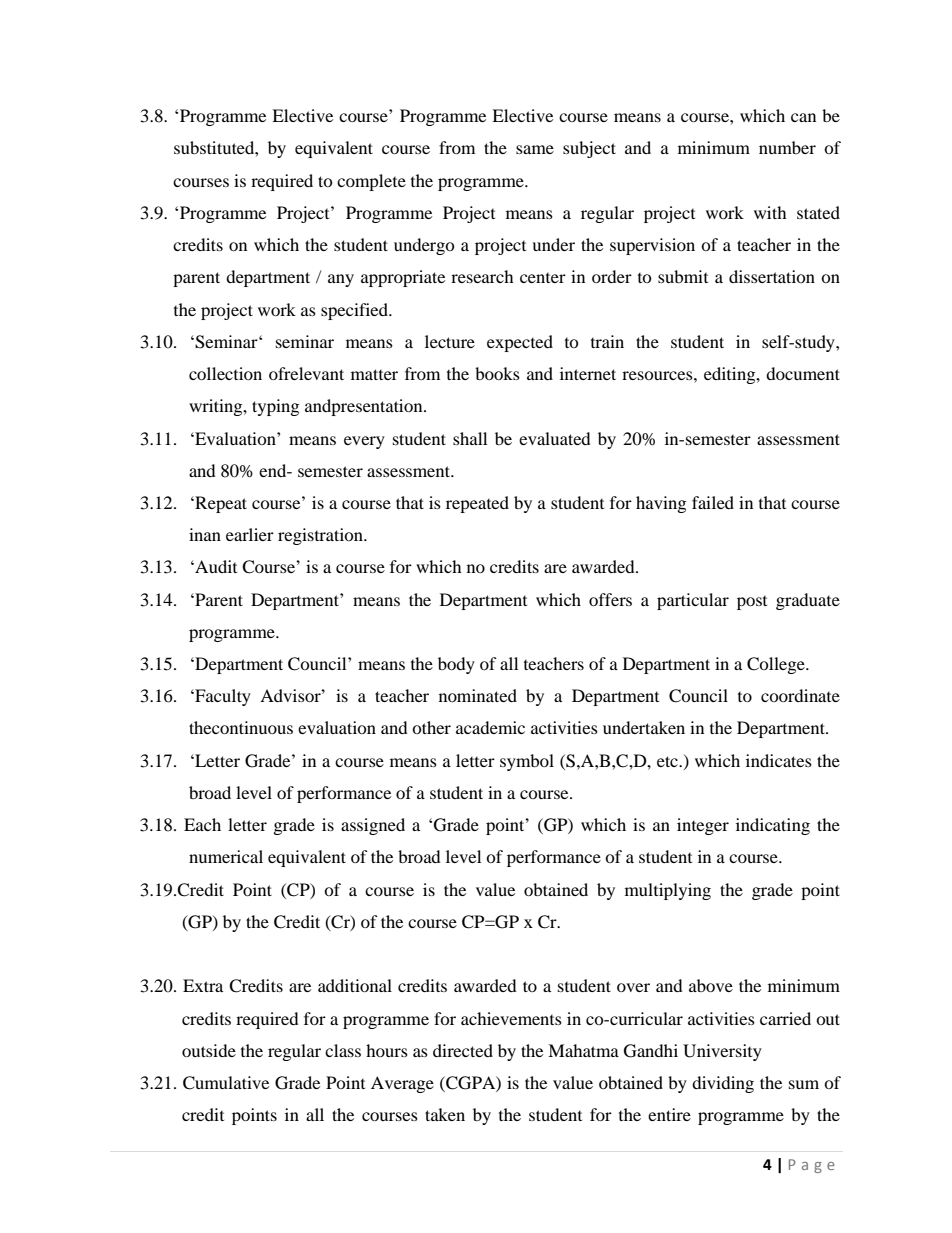  What do you see at coordinates (773, 826) in the document?
I see `indicating` at bounding box center [773, 826].
